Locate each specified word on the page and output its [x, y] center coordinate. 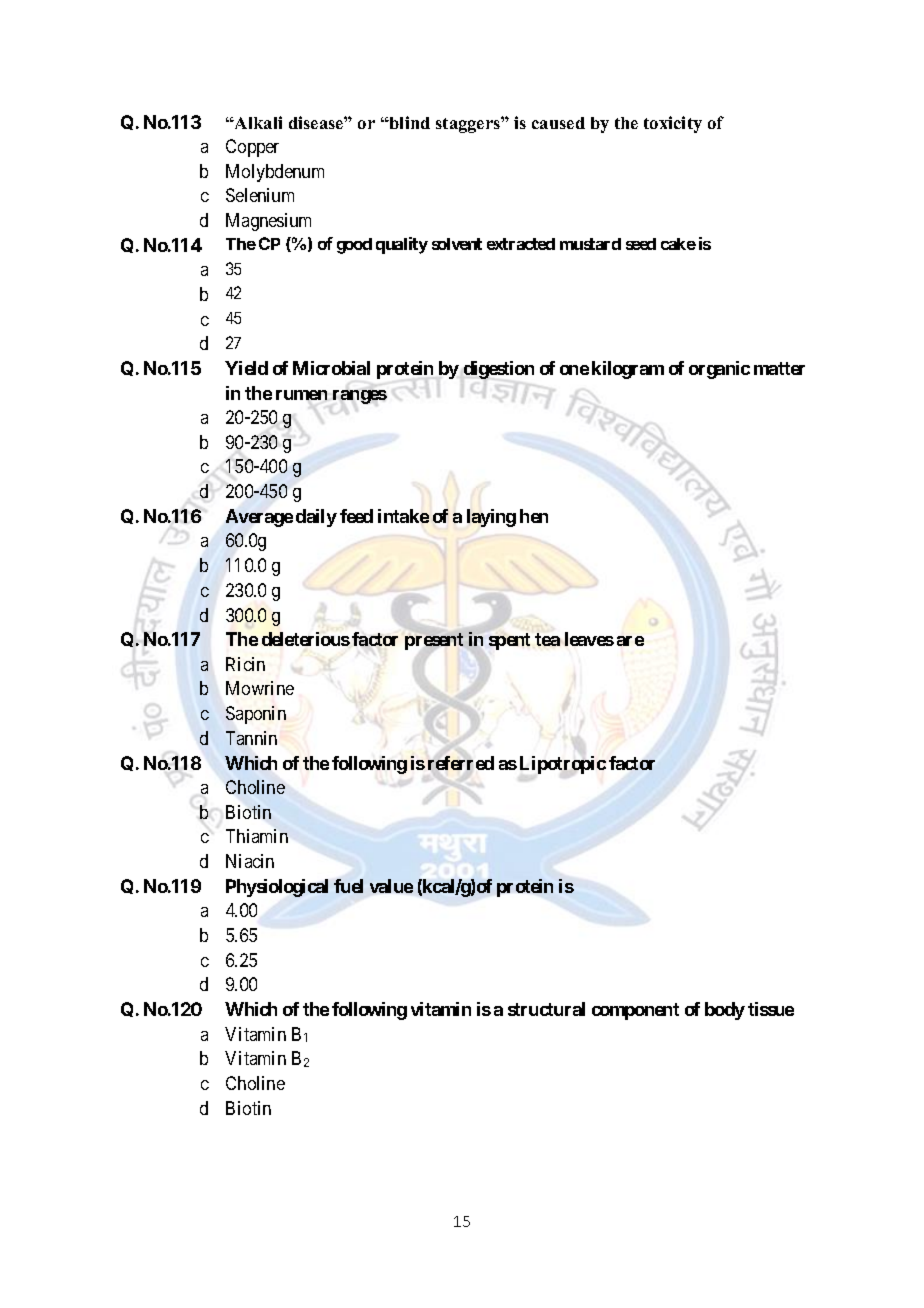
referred [461, 763]
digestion [499, 371]
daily [316, 518]
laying [491, 518]
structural [546, 1009]
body [725, 1011]
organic [719, 370]
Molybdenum [275, 173]
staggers [469, 125]
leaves [589, 639]
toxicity [673, 124]
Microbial [331, 368]
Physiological [277, 888]
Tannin [251, 738]
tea [547, 639]
